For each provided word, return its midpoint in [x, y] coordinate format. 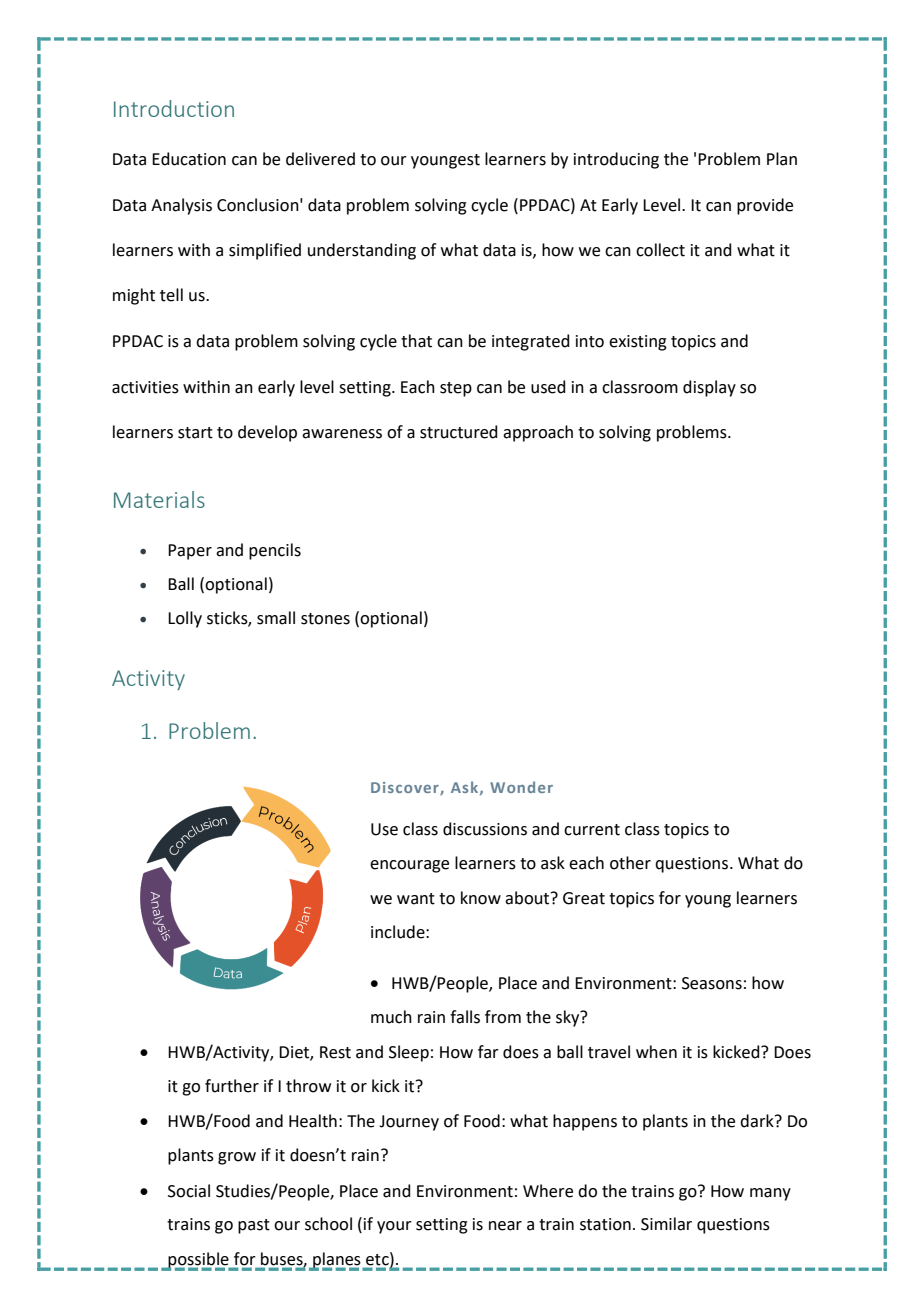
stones [325, 619]
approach [538, 433]
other [630, 863]
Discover [406, 788]
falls [465, 1017]
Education [189, 159]
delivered [320, 159]
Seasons [712, 983]
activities [145, 387]
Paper [190, 552]
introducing [616, 160]
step [456, 389]
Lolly [185, 619]
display [709, 388]
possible [199, 1261]
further [232, 1086]
